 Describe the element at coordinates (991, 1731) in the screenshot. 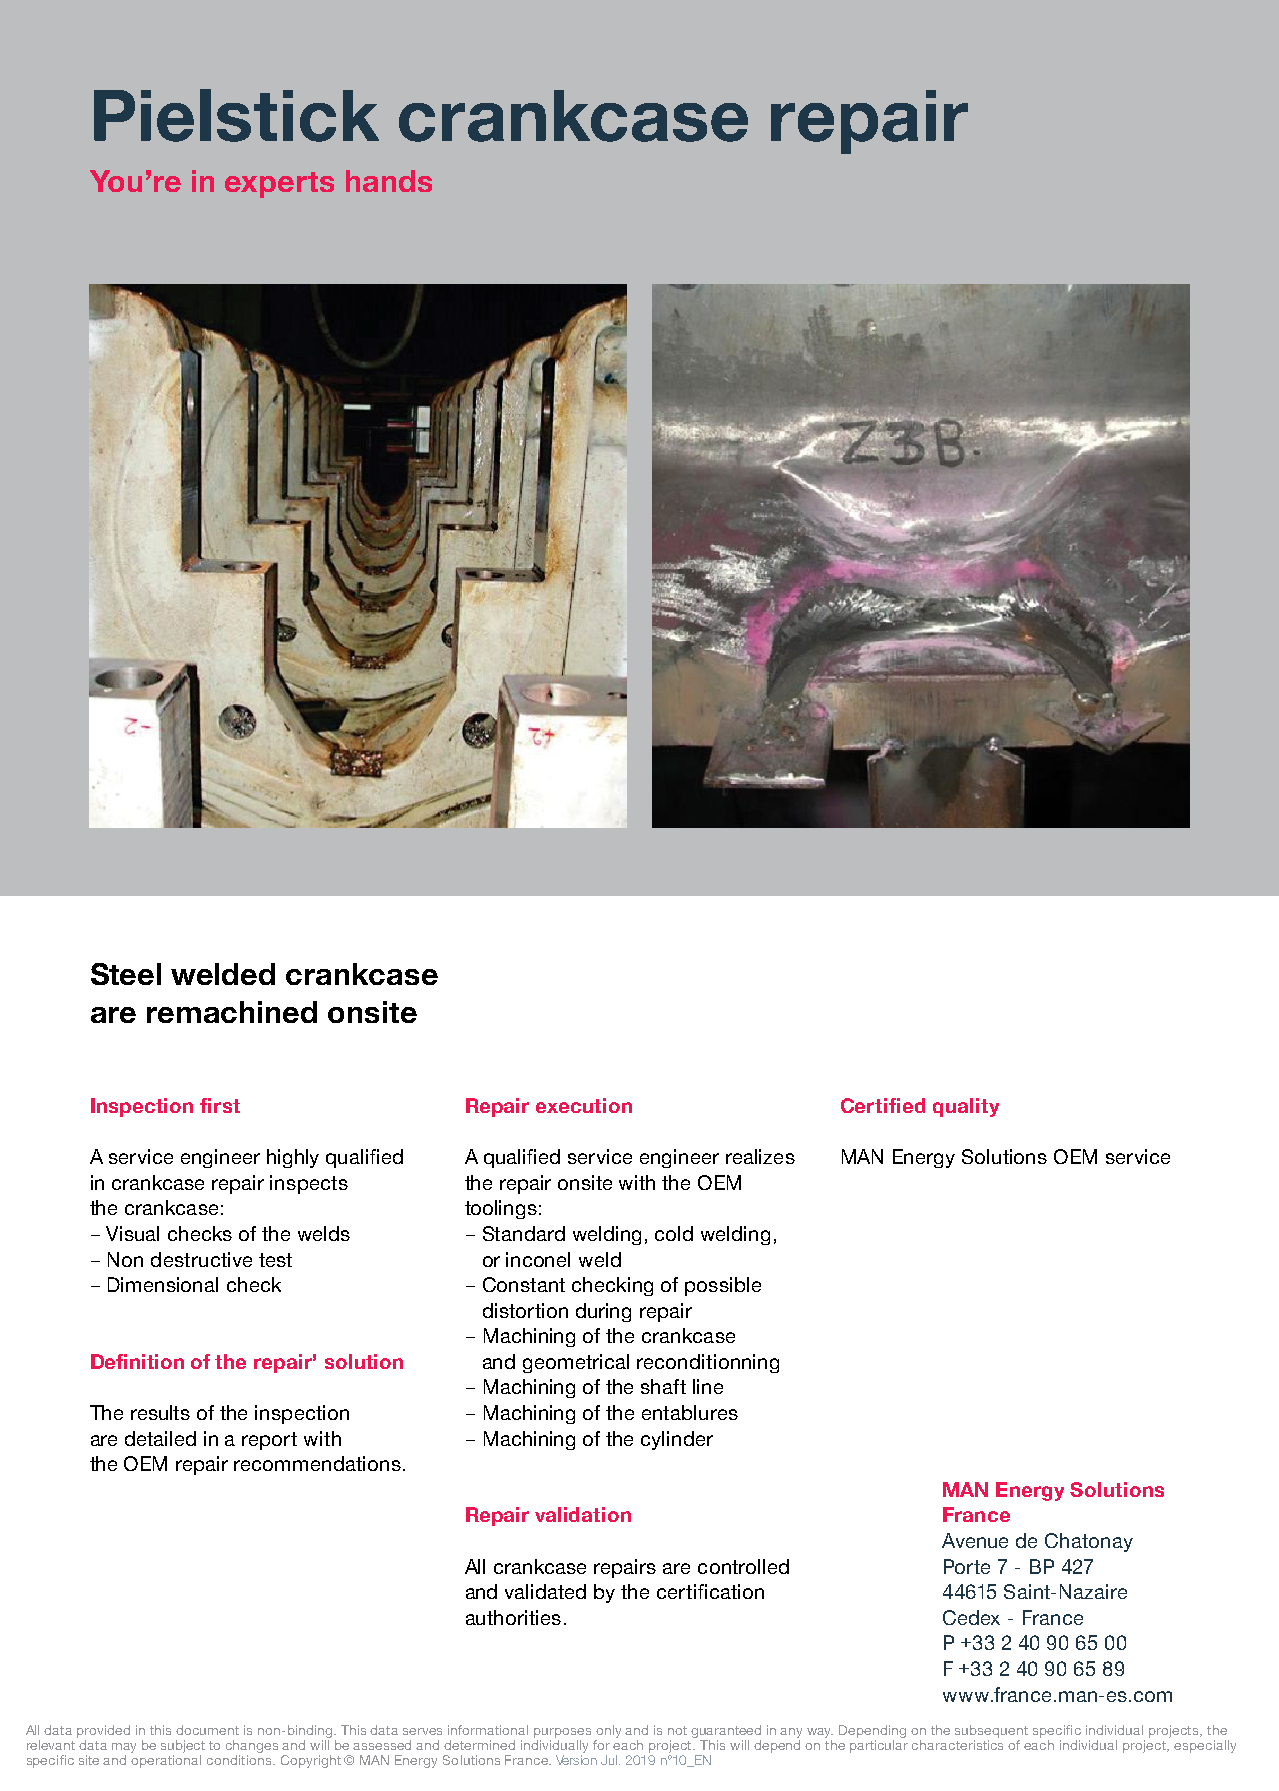

I see `subsequent` at that location.
